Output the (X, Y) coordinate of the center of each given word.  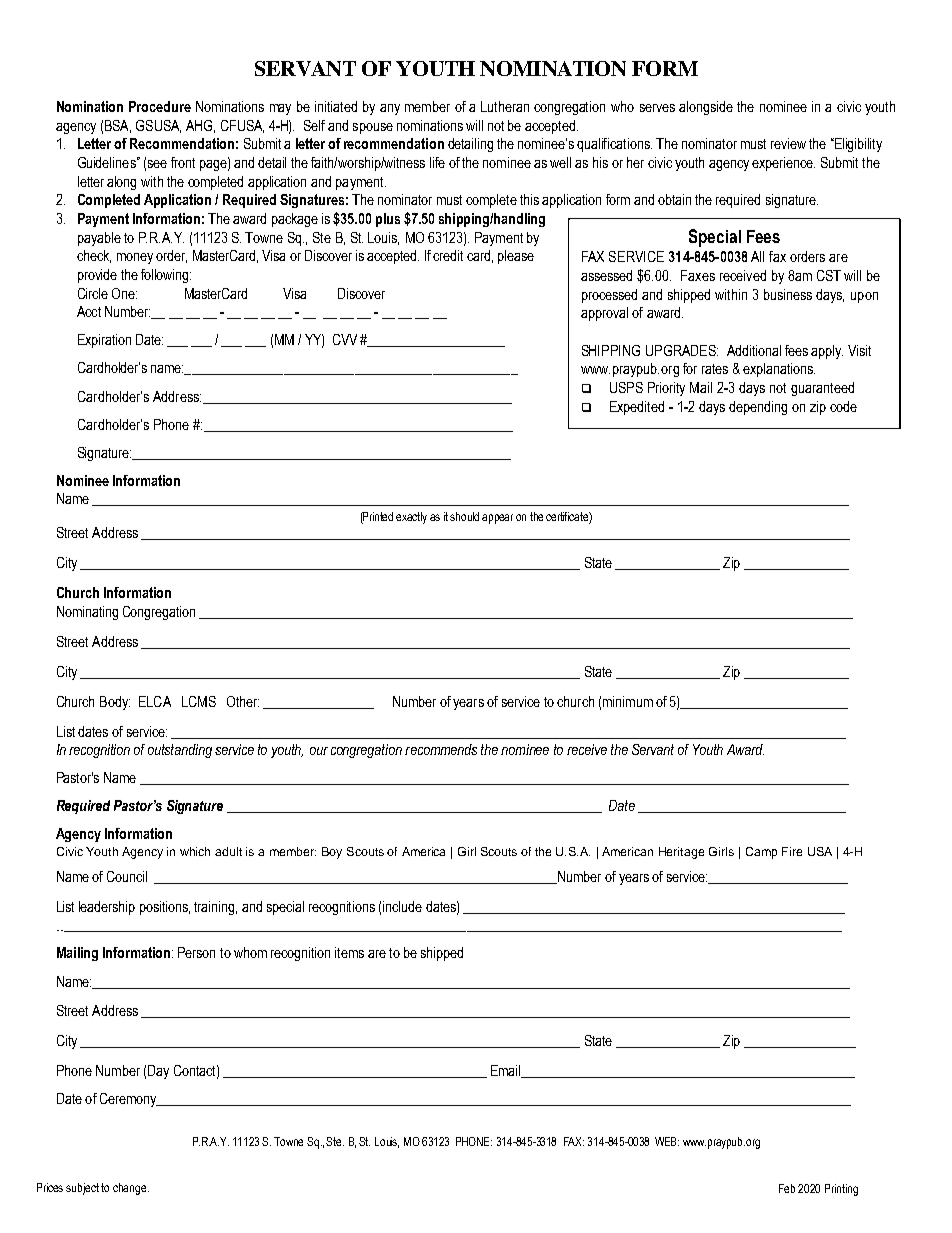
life (437, 162)
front (183, 162)
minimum (628, 701)
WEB (667, 1141)
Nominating (87, 613)
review (788, 143)
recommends (441, 749)
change (131, 1189)
